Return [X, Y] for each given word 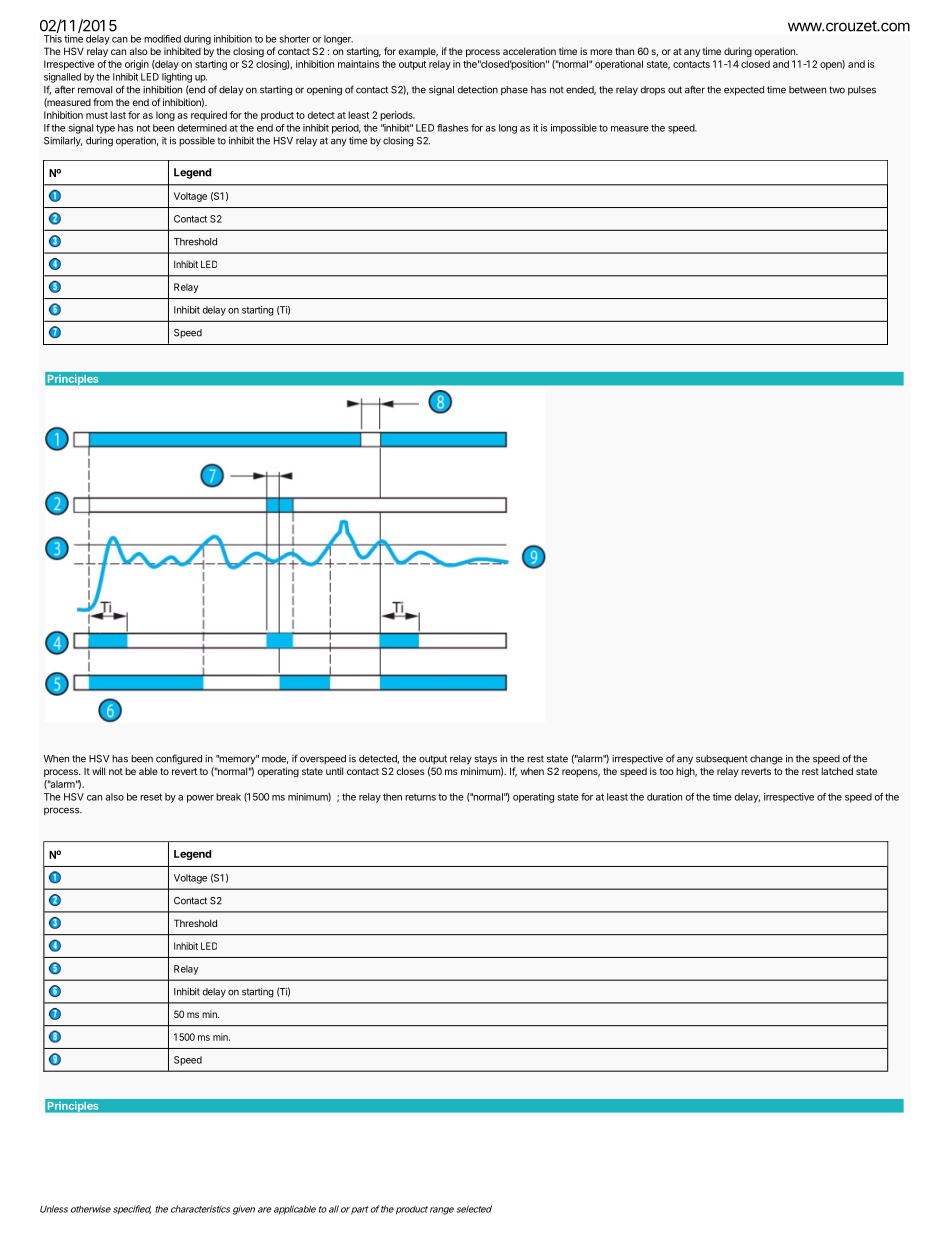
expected [744, 91]
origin [137, 65]
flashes [452, 128]
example [418, 52]
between [807, 90]
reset [151, 797]
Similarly [63, 142]
